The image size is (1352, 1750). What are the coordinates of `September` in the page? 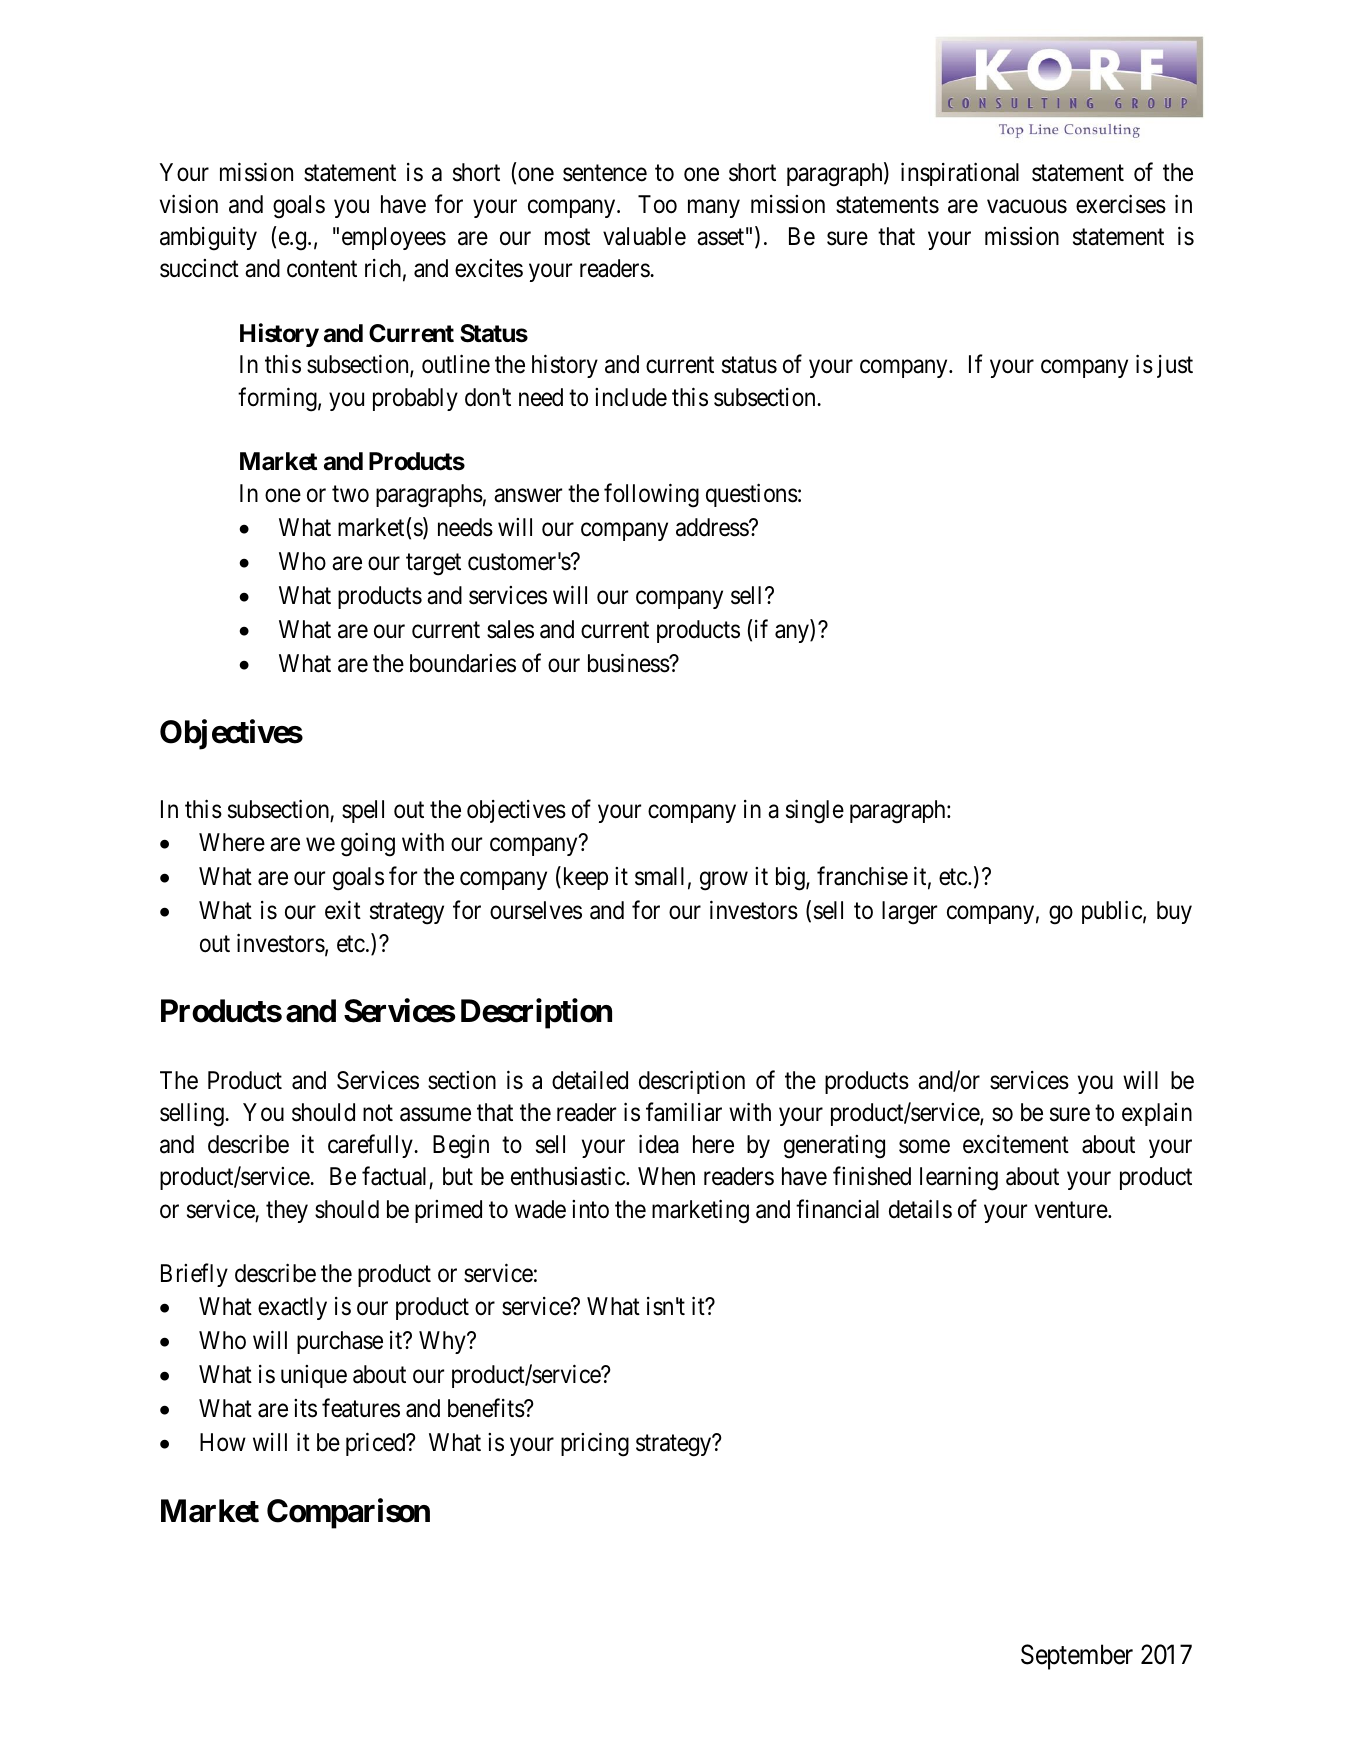 It's located at (1077, 1657).
